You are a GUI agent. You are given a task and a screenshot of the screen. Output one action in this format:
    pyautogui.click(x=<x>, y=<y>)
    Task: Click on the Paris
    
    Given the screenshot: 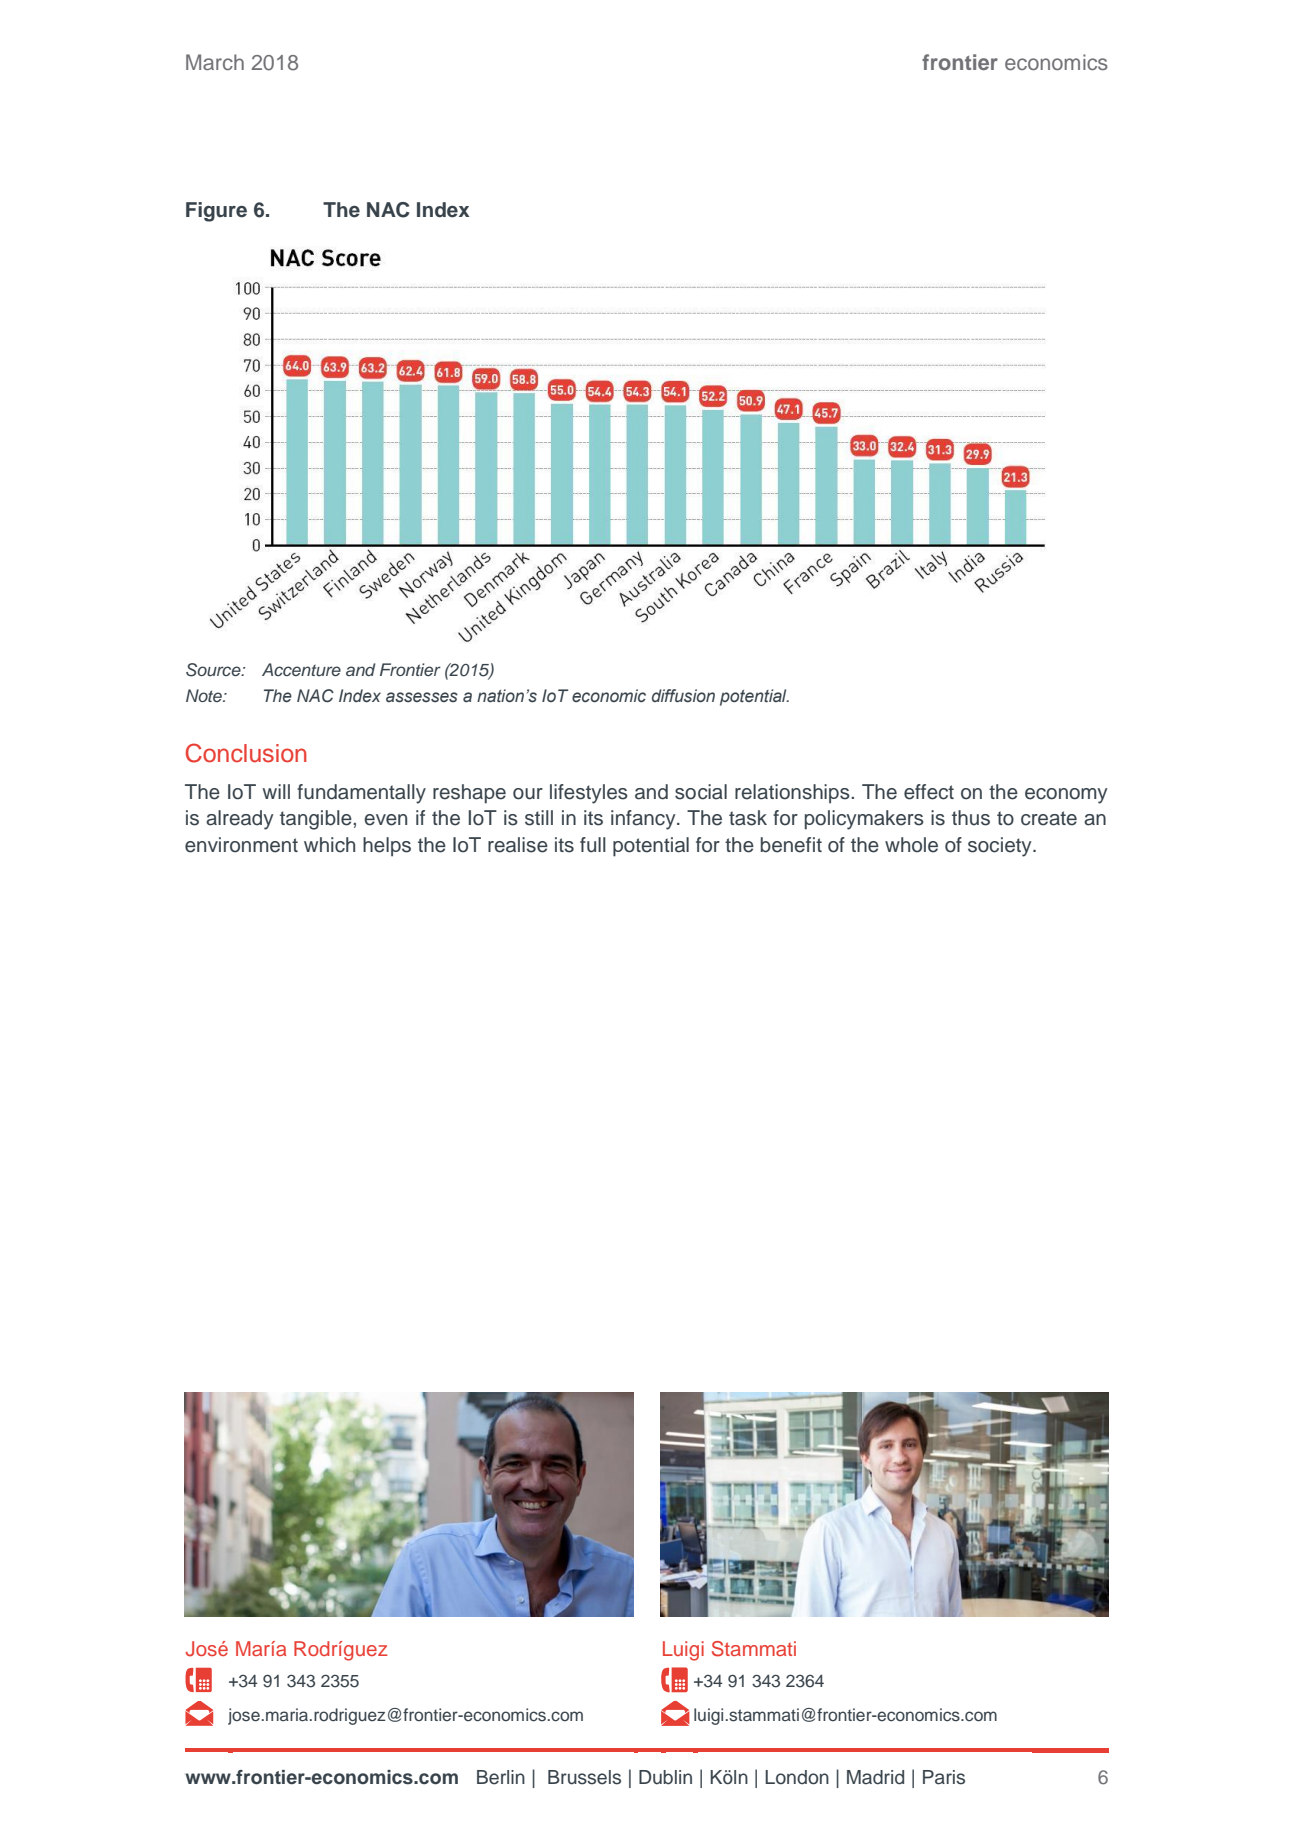 What is the action you would take?
    pyautogui.click(x=944, y=1777)
